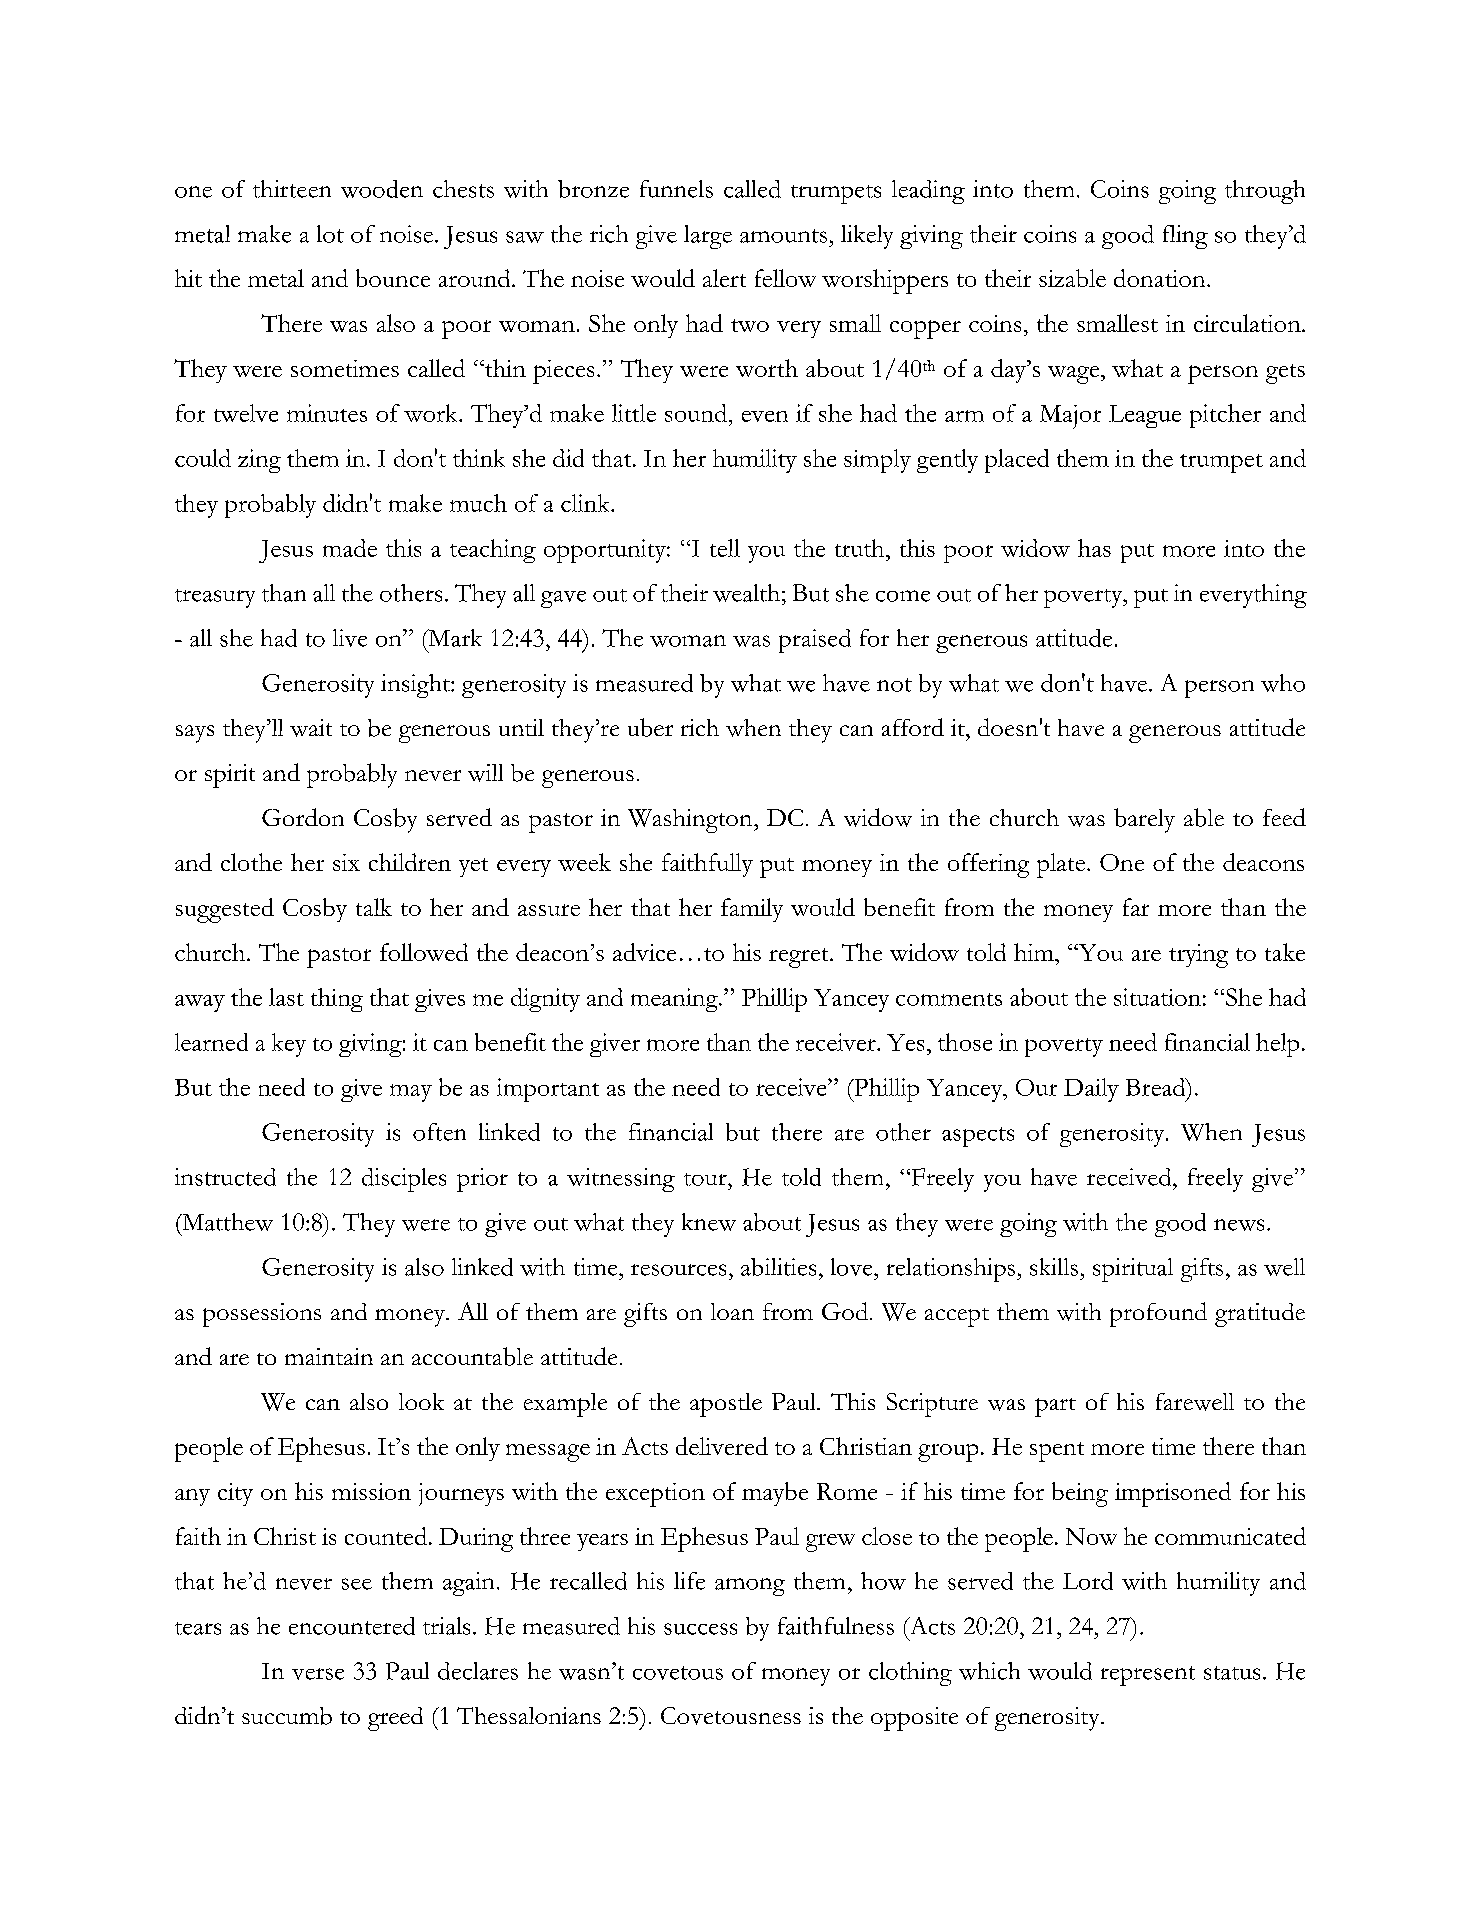  What do you see at coordinates (732, 1311) in the page?
I see `loan` at bounding box center [732, 1311].
